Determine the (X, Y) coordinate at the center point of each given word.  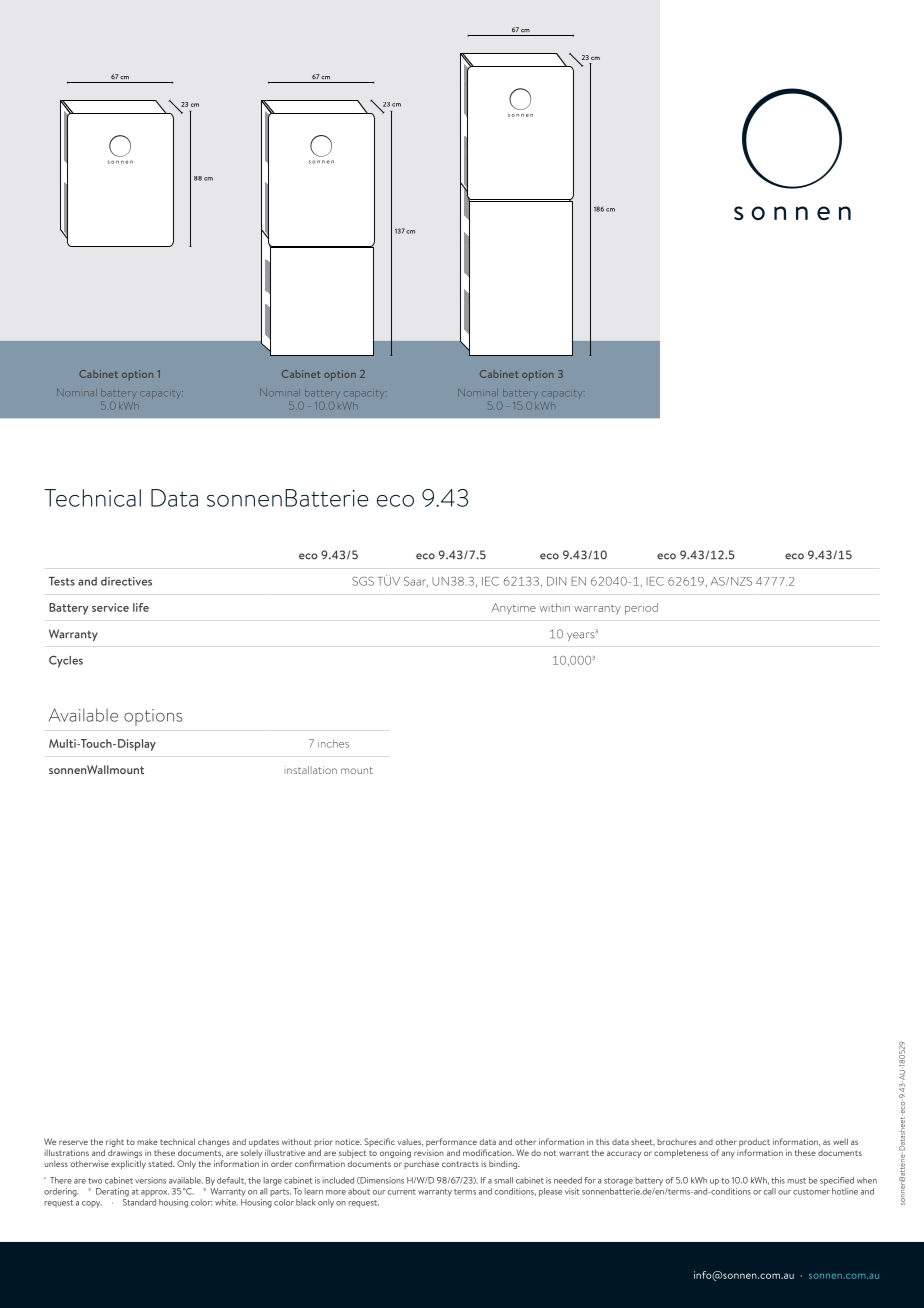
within (555, 607)
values (410, 1143)
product (754, 1144)
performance (451, 1144)
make (147, 1141)
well (840, 1141)
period (641, 609)
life (141, 607)
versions (150, 1180)
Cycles (66, 661)
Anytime (513, 609)
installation (310, 770)
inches (333, 743)
